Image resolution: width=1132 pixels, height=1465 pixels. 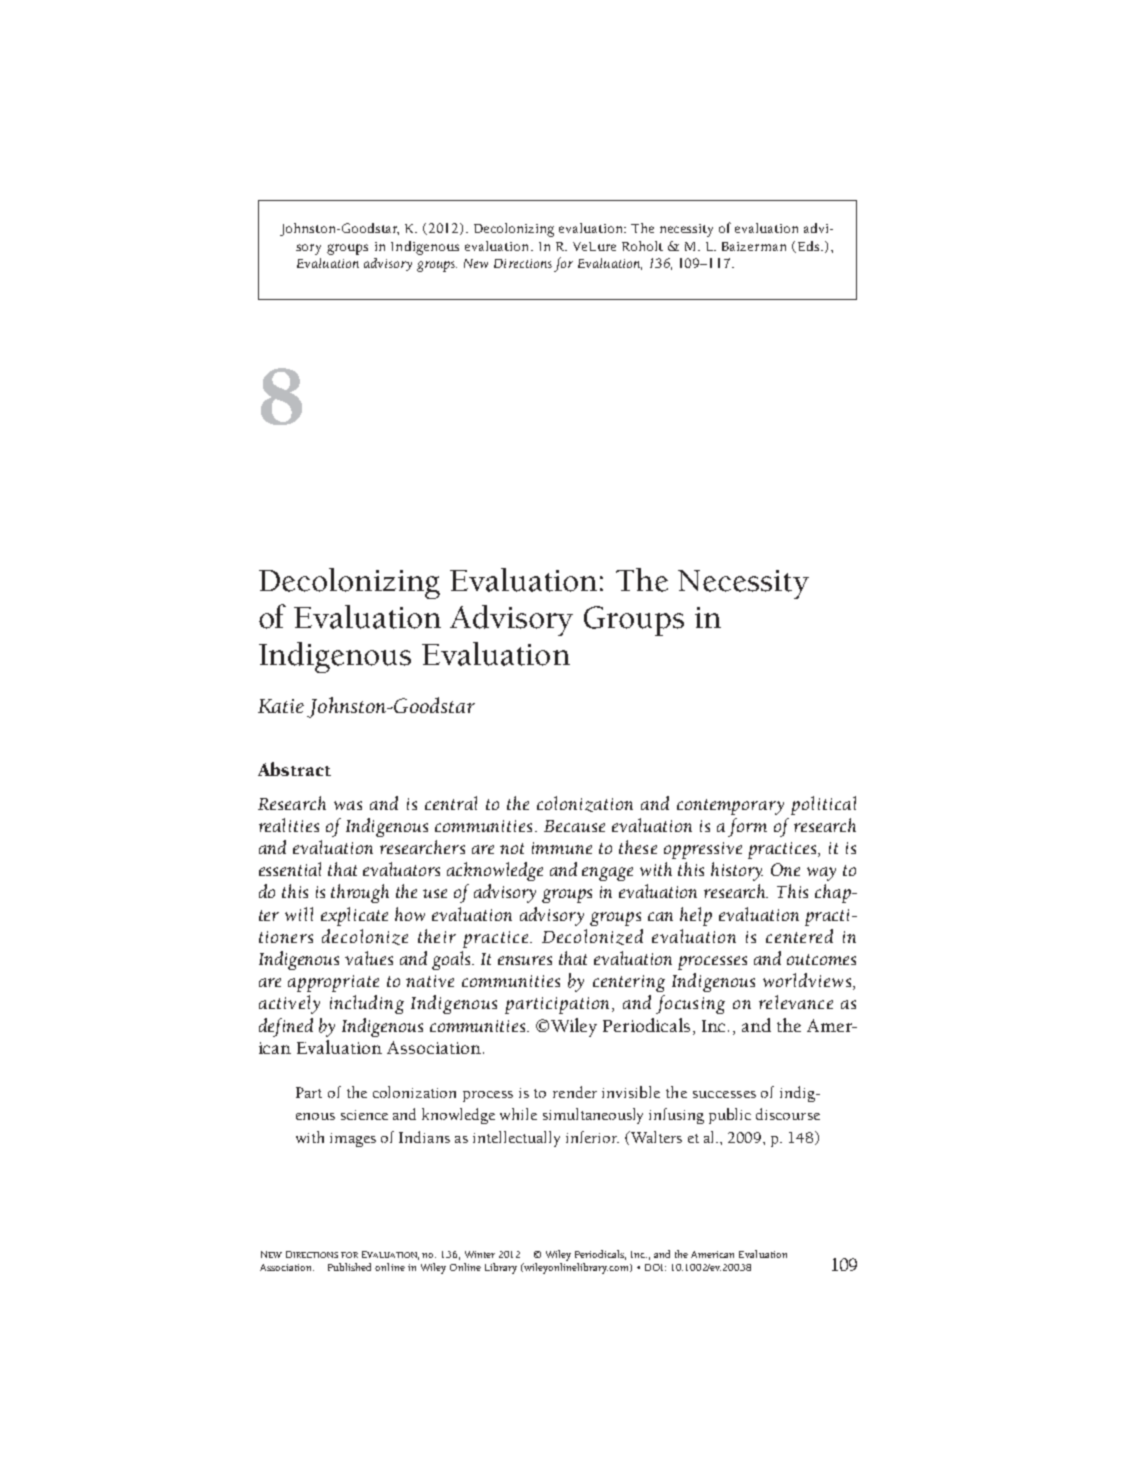 What do you see at coordinates (747, 827) in the document?
I see `form` at bounding box center [747, 827].
